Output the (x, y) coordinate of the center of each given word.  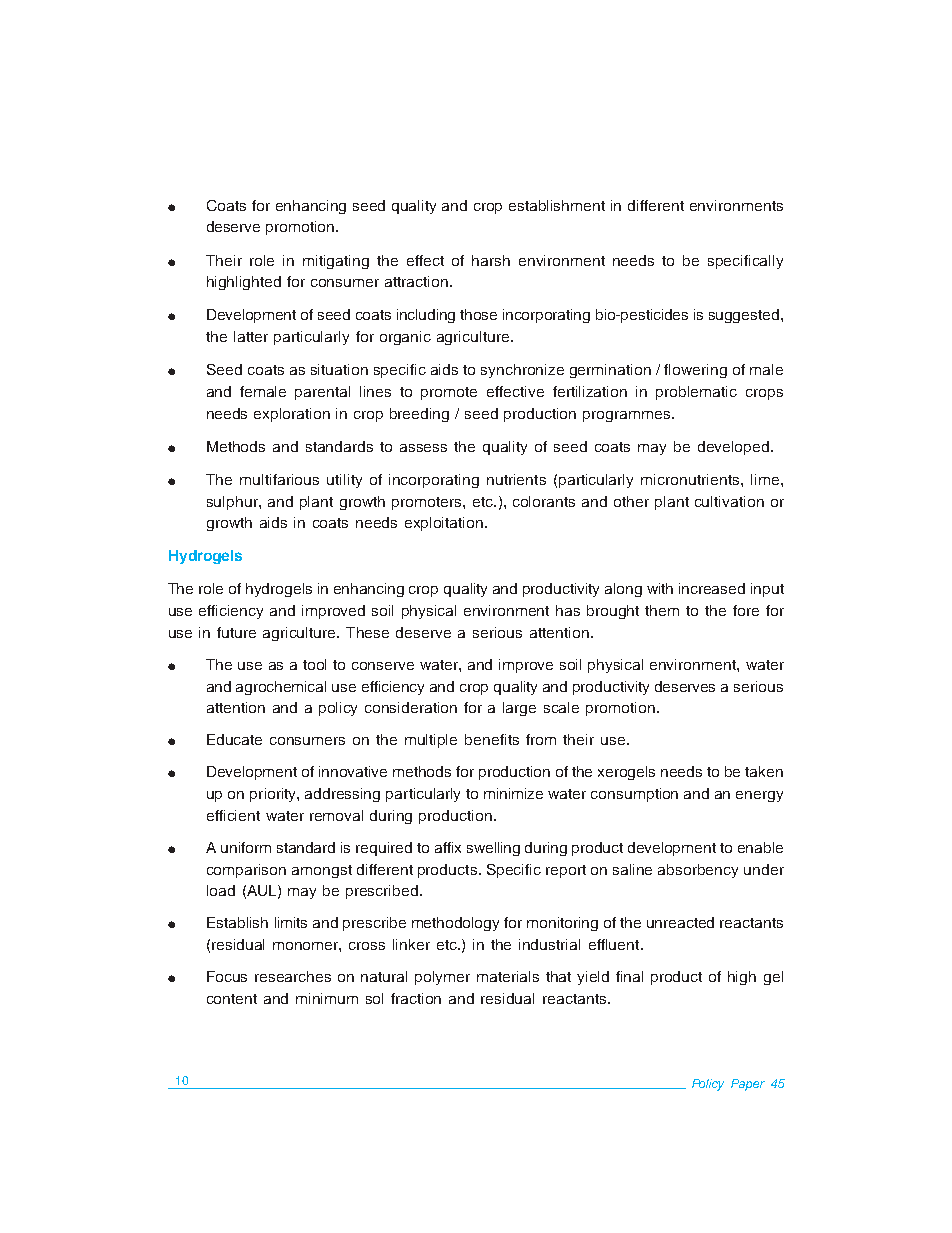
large (519, 709)
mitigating (336, 262)
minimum (327, 998)
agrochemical (281, 688)
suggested (744, 316)
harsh (491, 260)
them (662, 610)
